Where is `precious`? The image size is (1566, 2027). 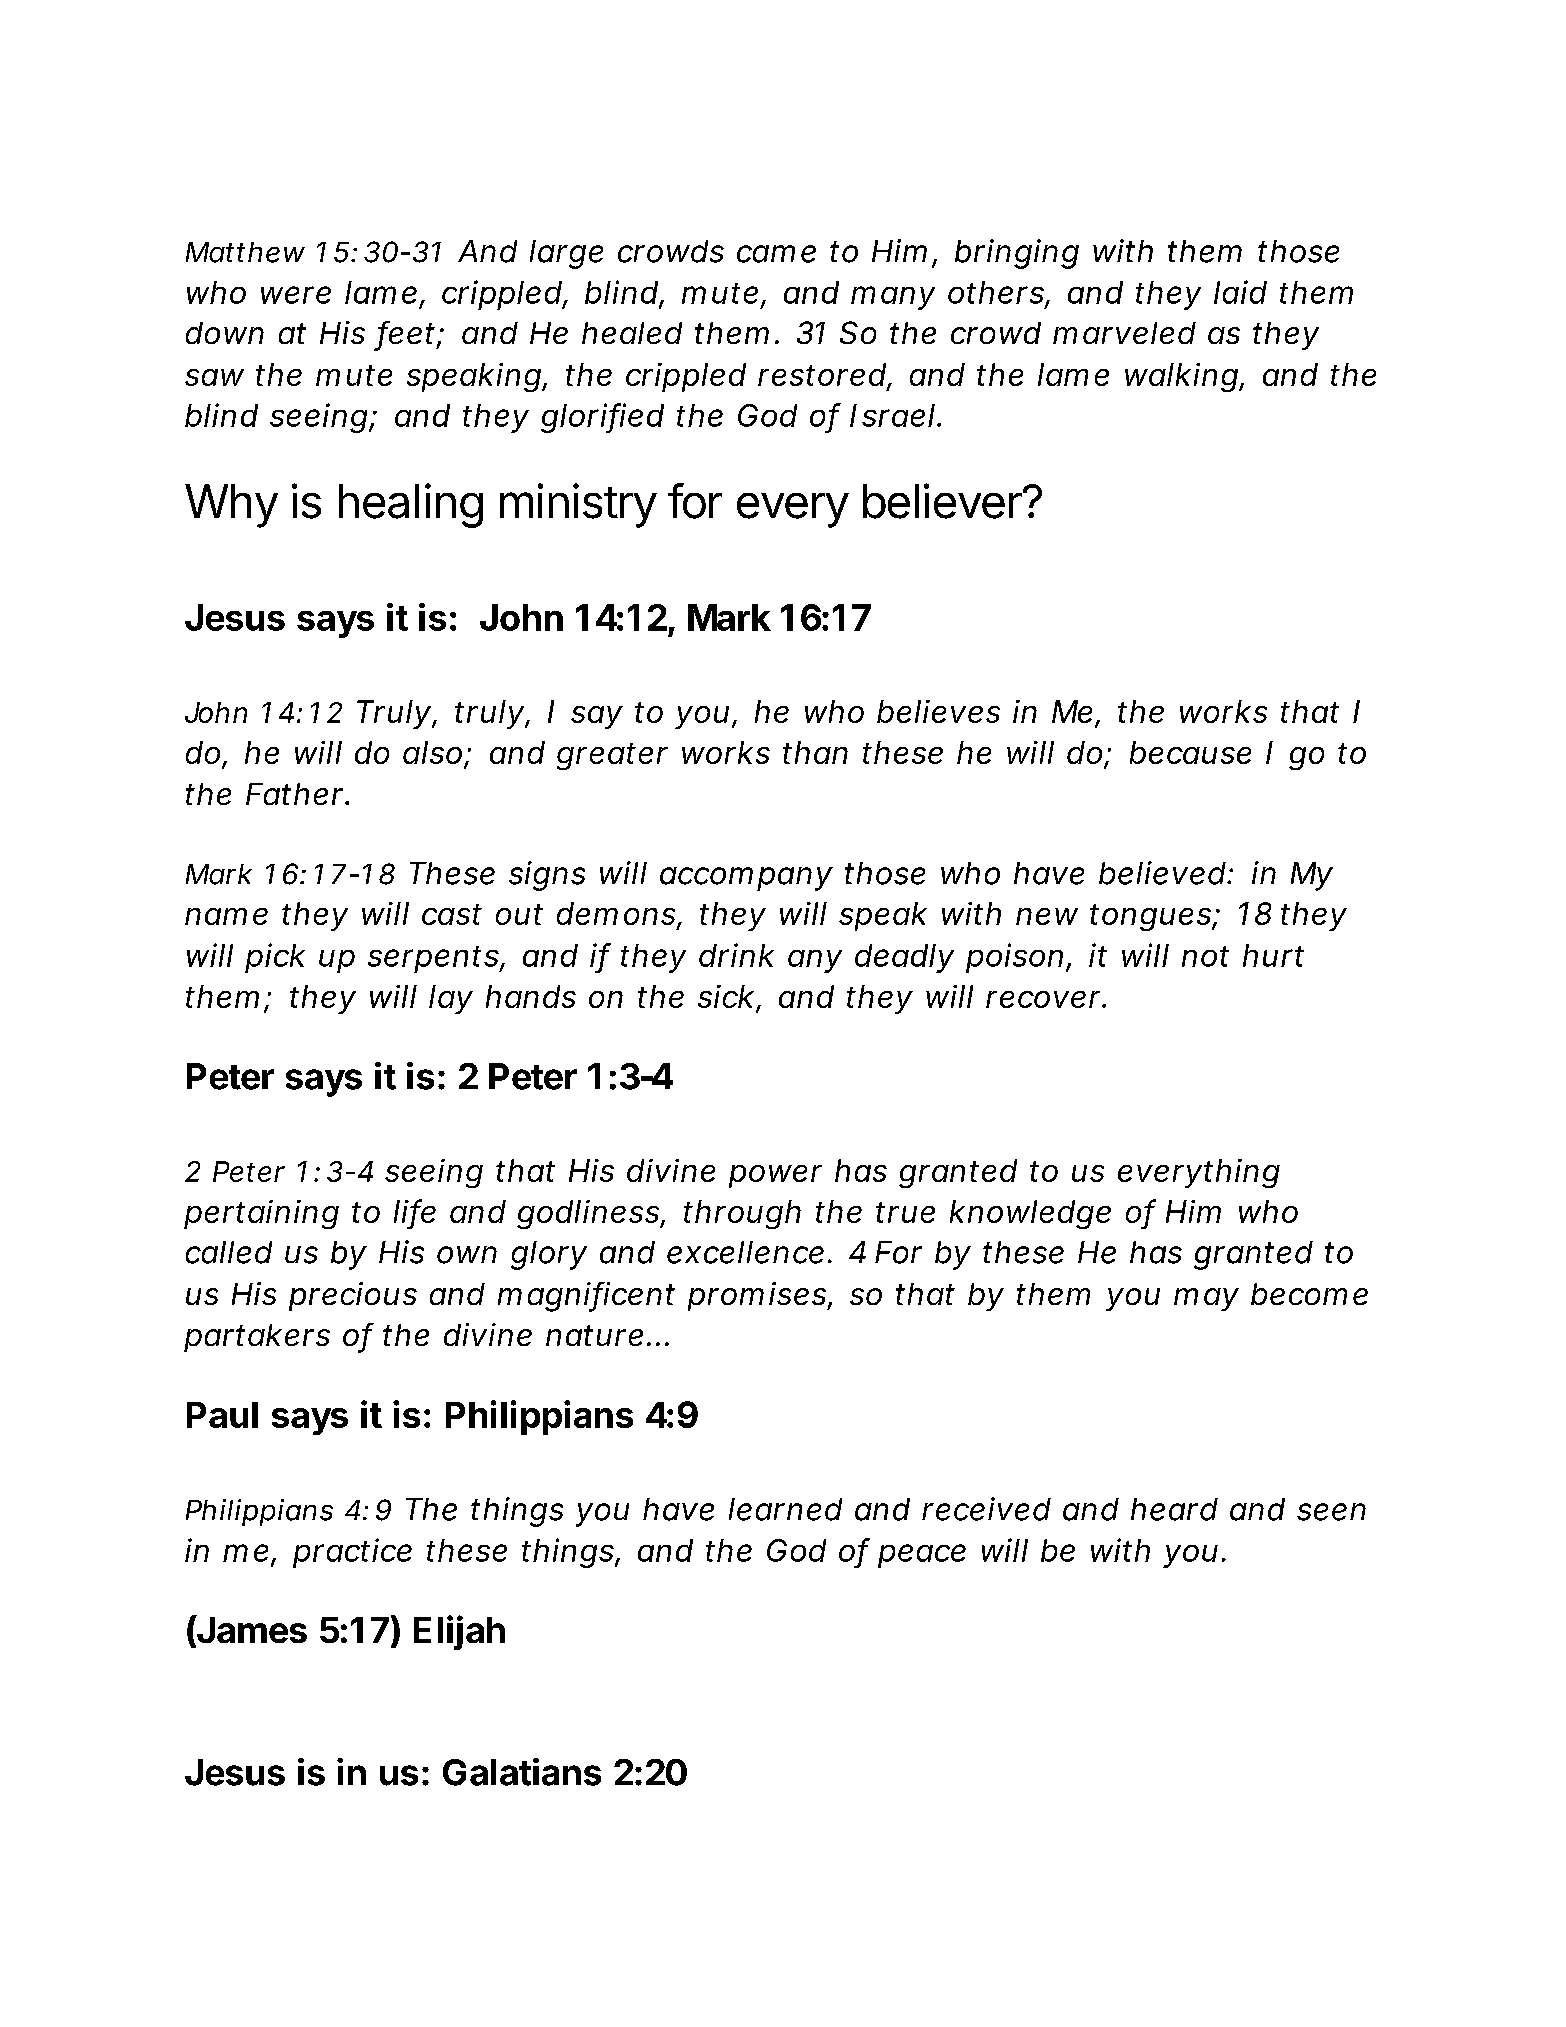 precious is located at coordinates (353, 1296).
